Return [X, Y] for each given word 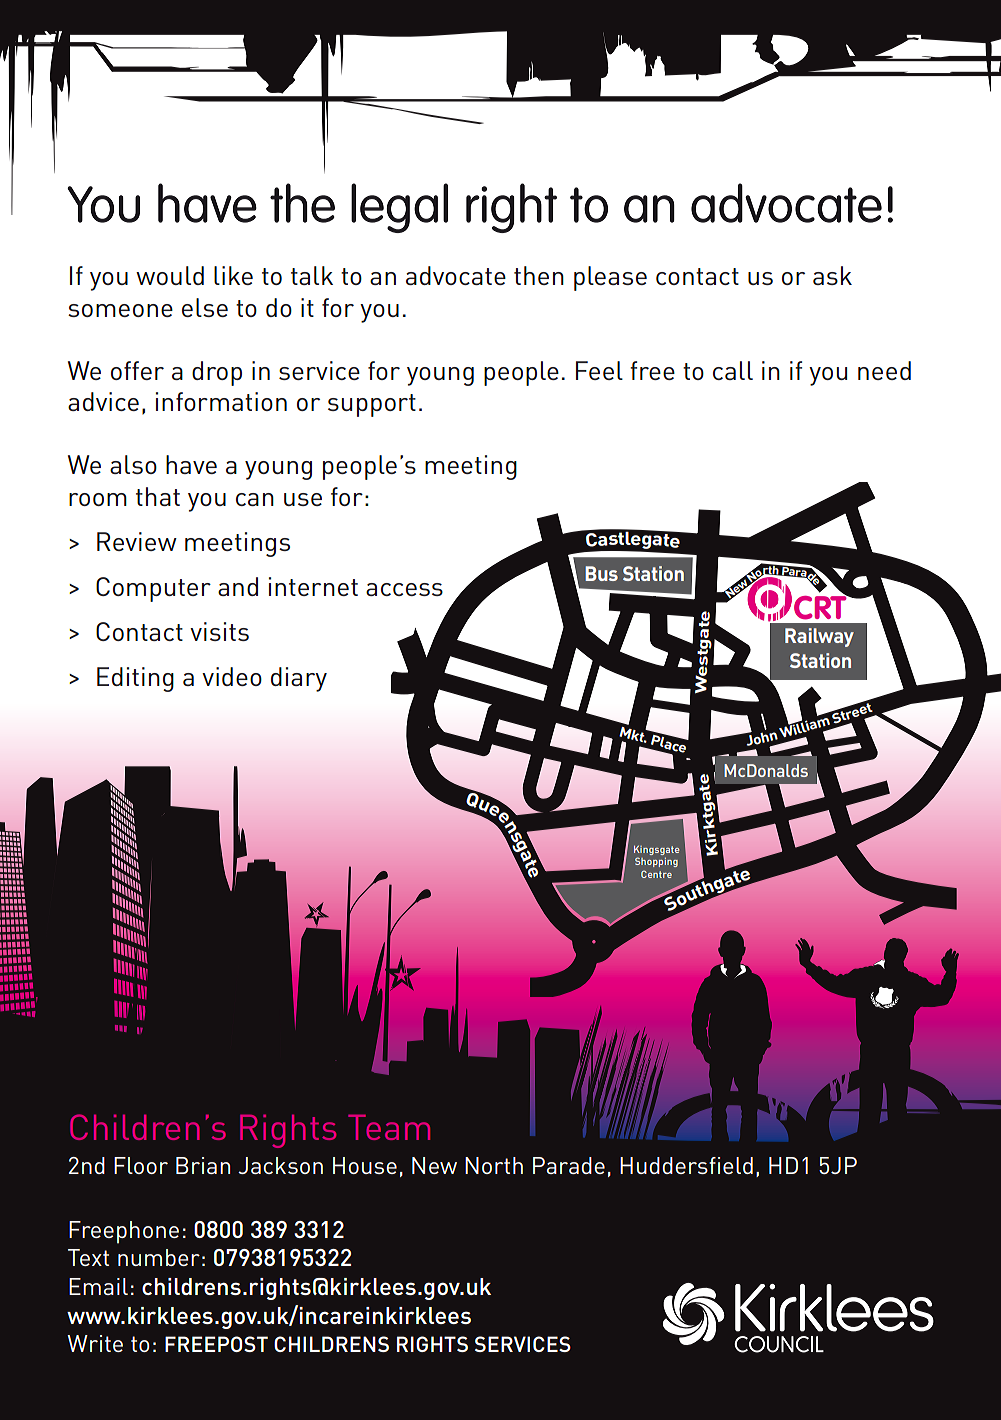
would [170, 275]
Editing [135, 679]
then [539, 275]
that [158, 496]
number [159, 1257]
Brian [203, 1165]
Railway [819, 637]
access [404, 589]
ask [832, 275]
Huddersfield [686, 1165]
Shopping [656, 862]
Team [389, 1127]
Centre [656, 874]
